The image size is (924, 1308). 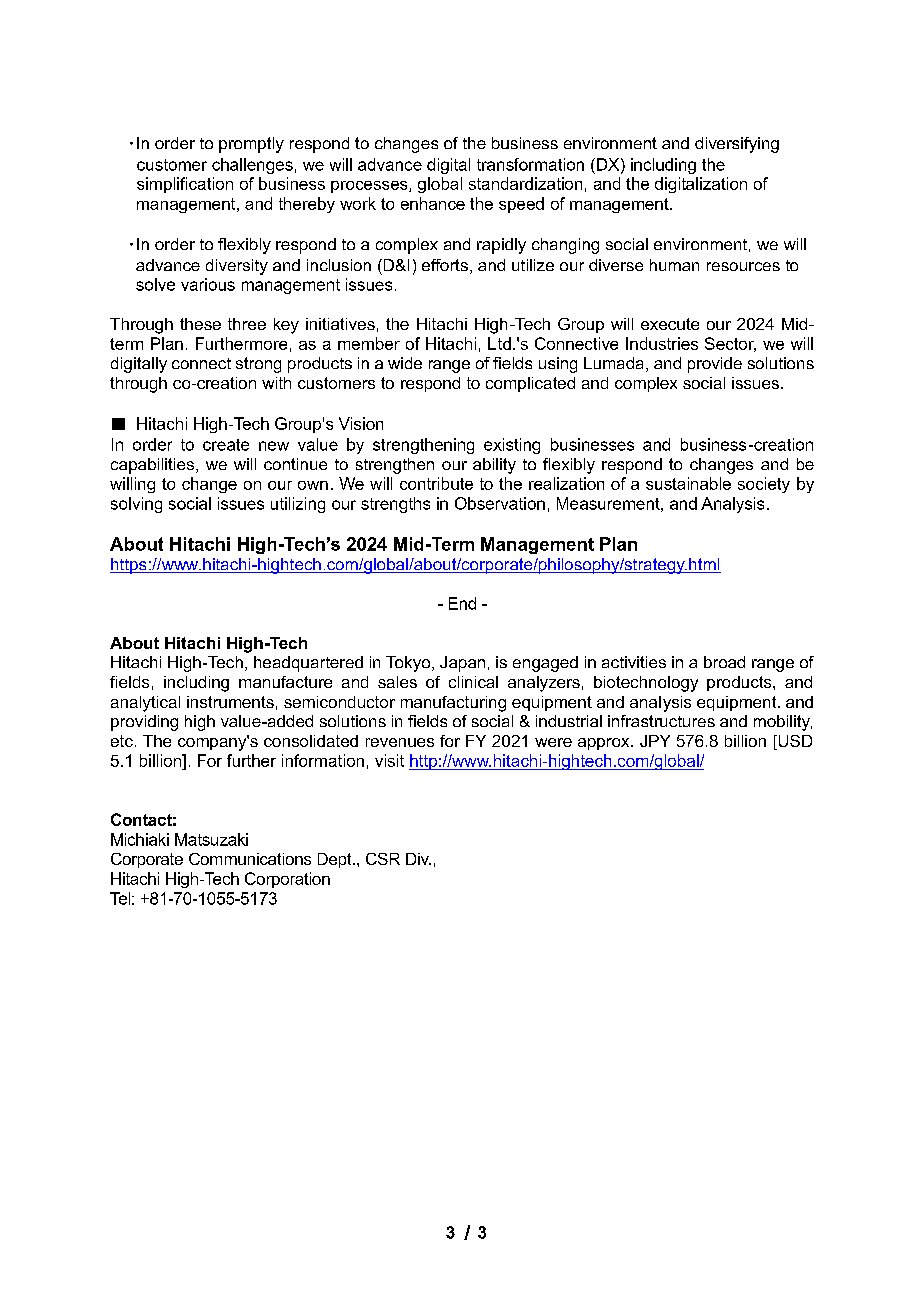 What do you see at coordinates (737, 145) in the document?
I see `diversifying` at bounding box center [737, 145].
